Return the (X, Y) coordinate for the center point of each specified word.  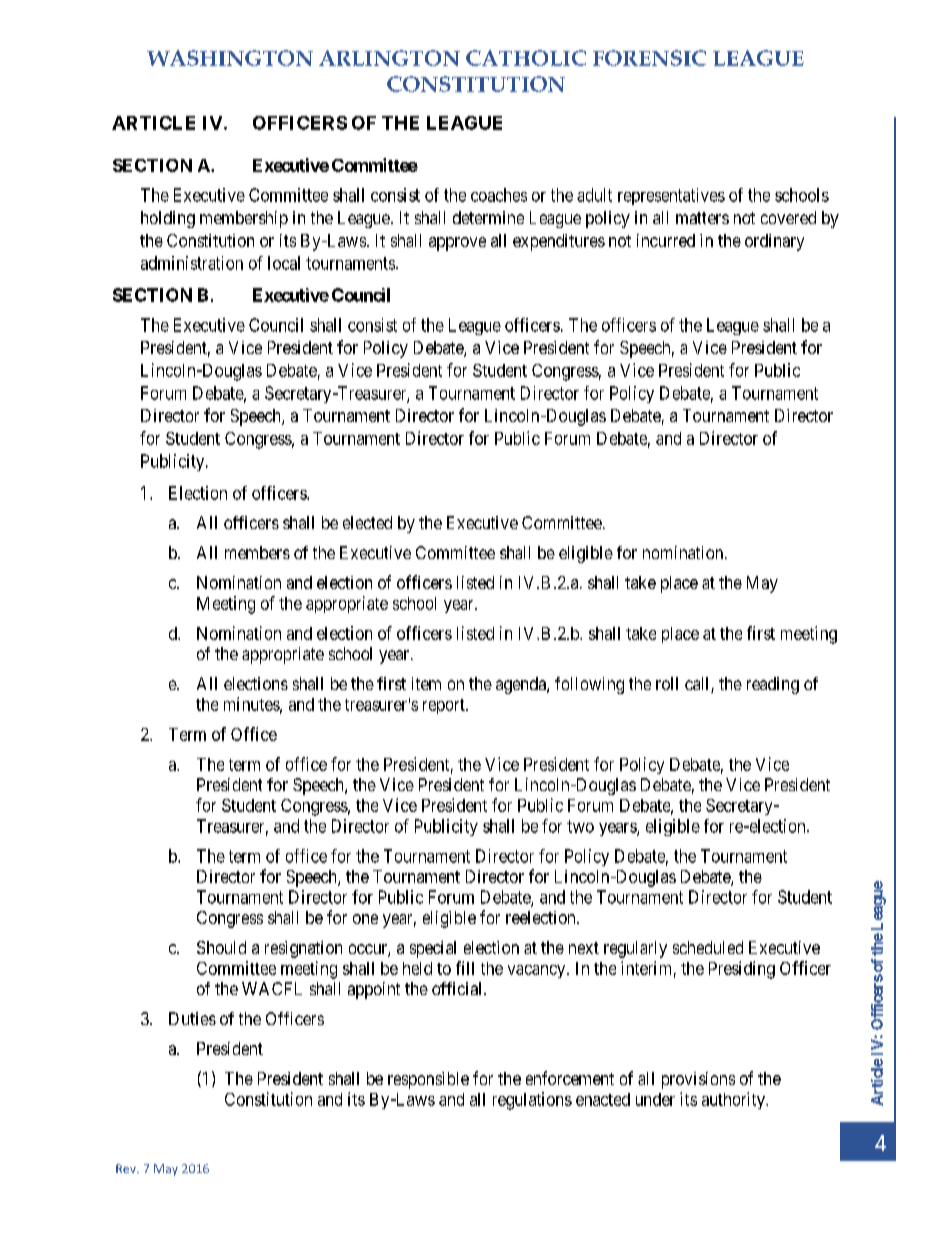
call (698, 685)
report (445, 706)
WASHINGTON (230, 58)
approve (457, 244)
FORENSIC (649, 58)
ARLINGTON (389, 58)
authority (734, 1100)
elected (367, 522)
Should (221, 947)
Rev (127, 1168)
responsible (428, 1080)
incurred (666, 240)
